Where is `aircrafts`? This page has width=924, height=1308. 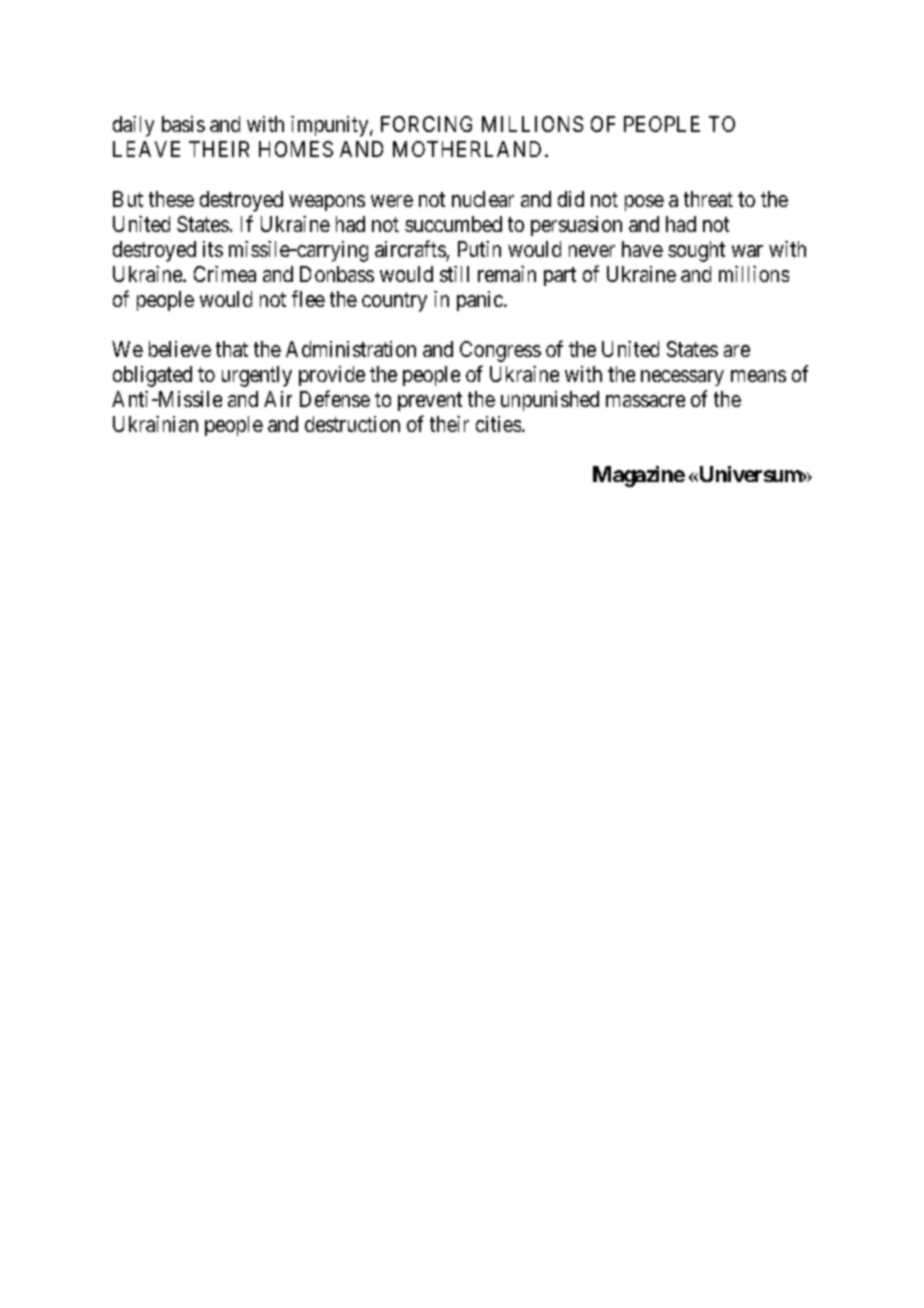 aircrafts is located at coordinates (410, 248).
